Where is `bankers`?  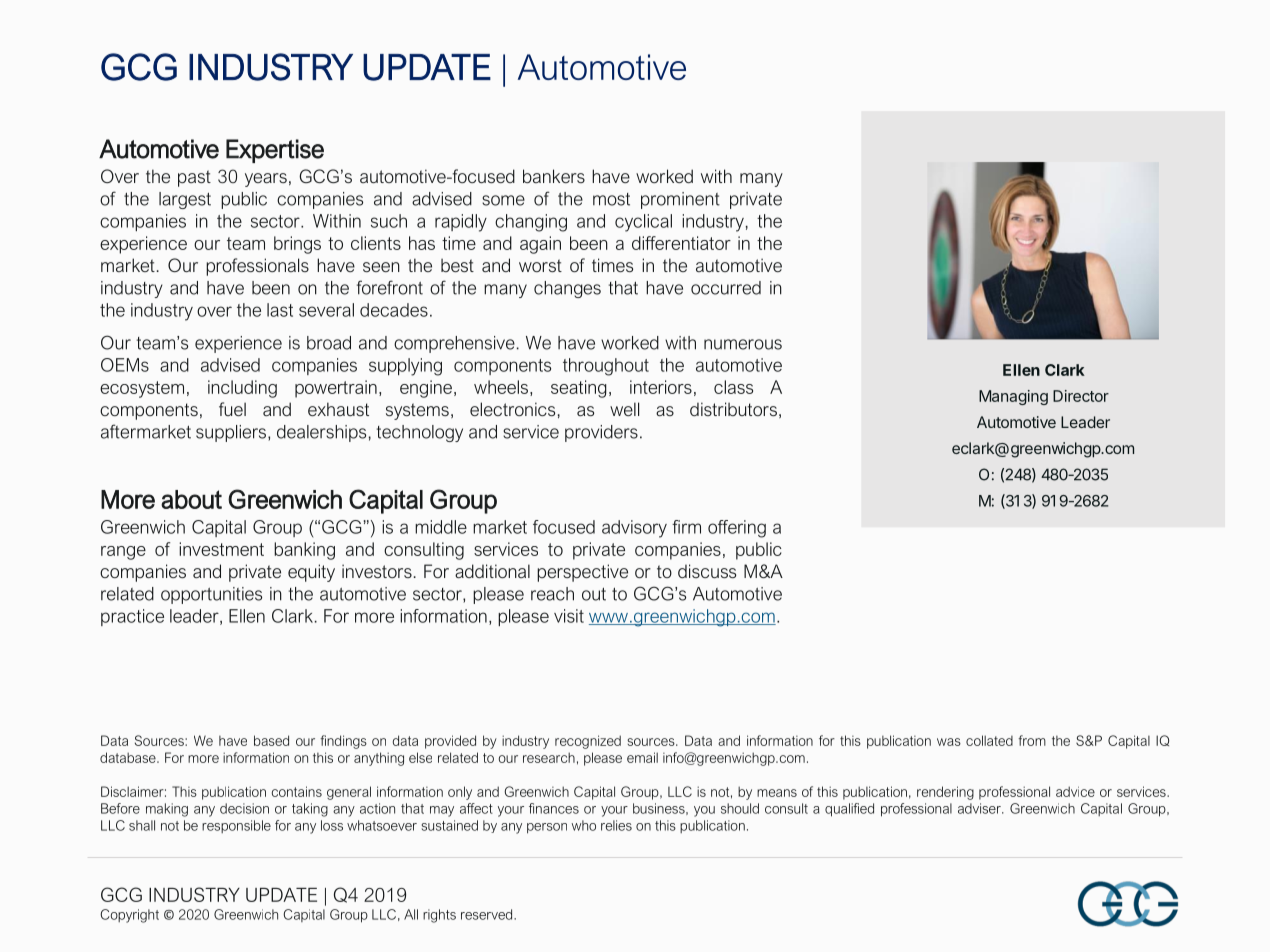 bankers is located at coordinates (554, 176).
